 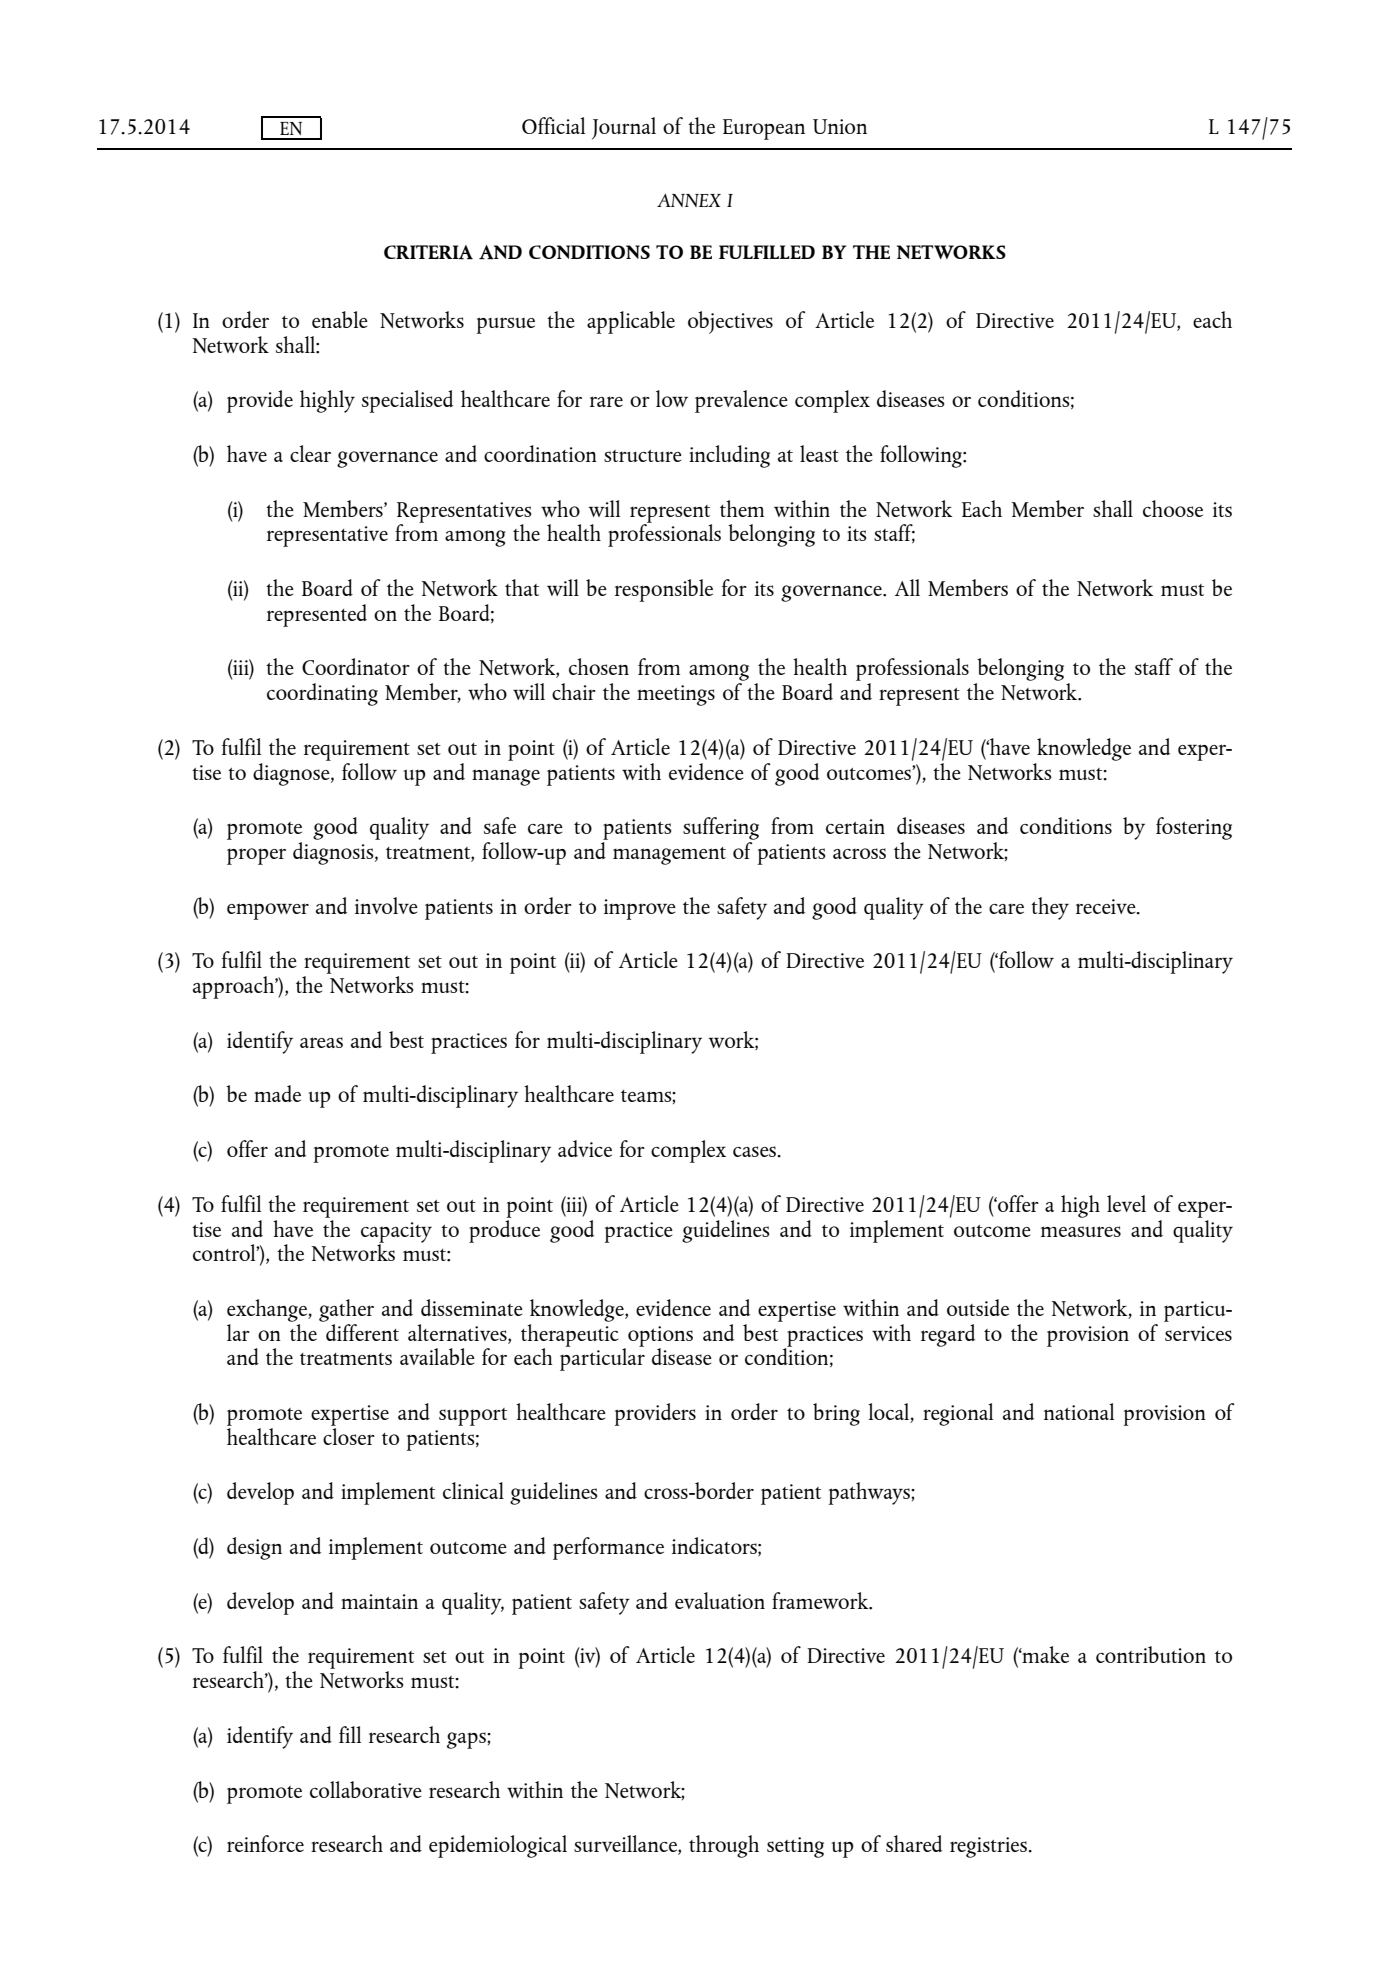 What do you see at coordinates (585, 1148) in the document?
I see `advice` at bounding box center [585, 1148].
